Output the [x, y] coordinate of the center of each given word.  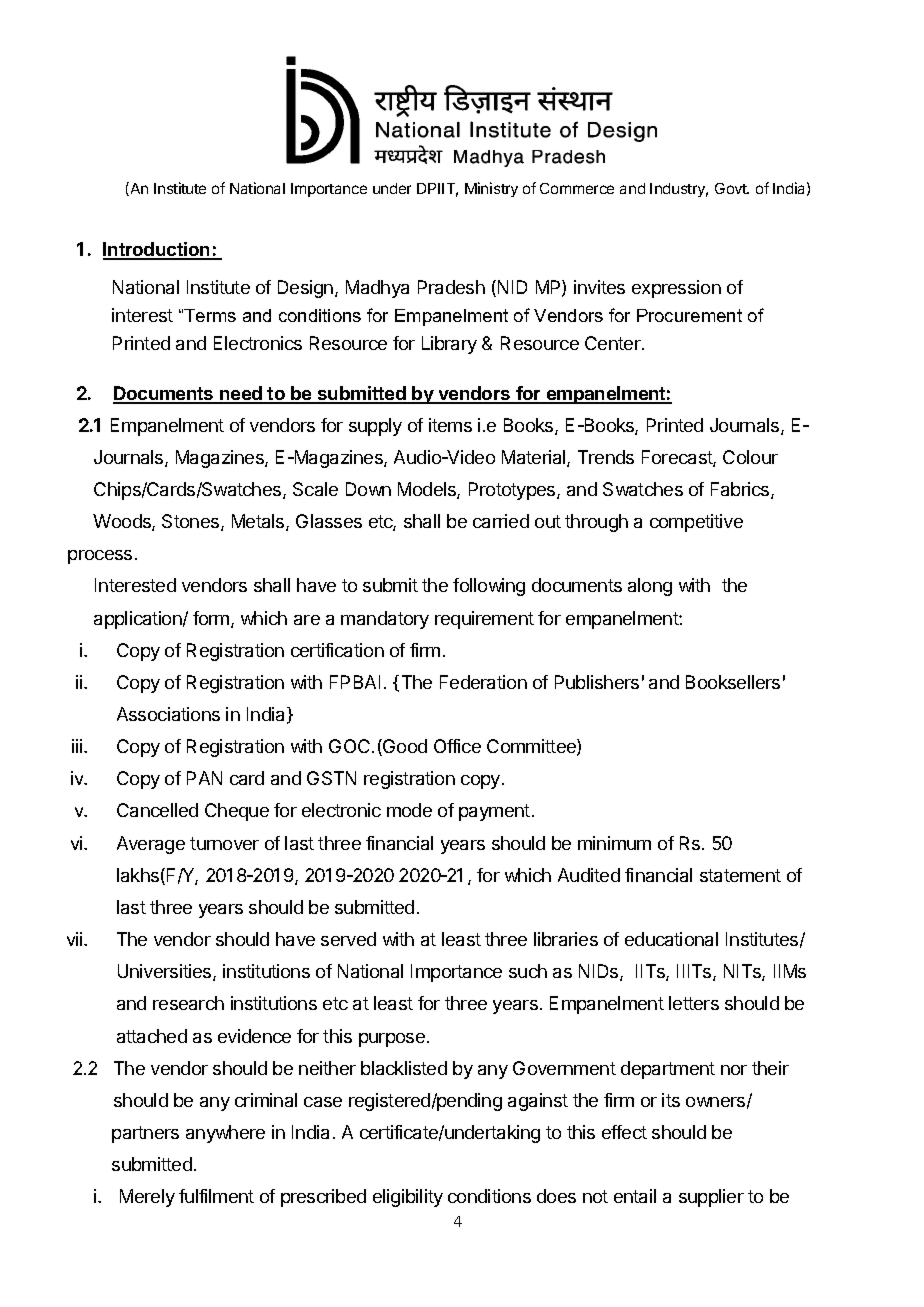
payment [494, 812]
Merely [147, 1198]
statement [740, 875]
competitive [696, 523]
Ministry [491, 189]
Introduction [157, 250]
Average [151, 845]
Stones [192, 522]
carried [501, 521]
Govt [732, 188]
